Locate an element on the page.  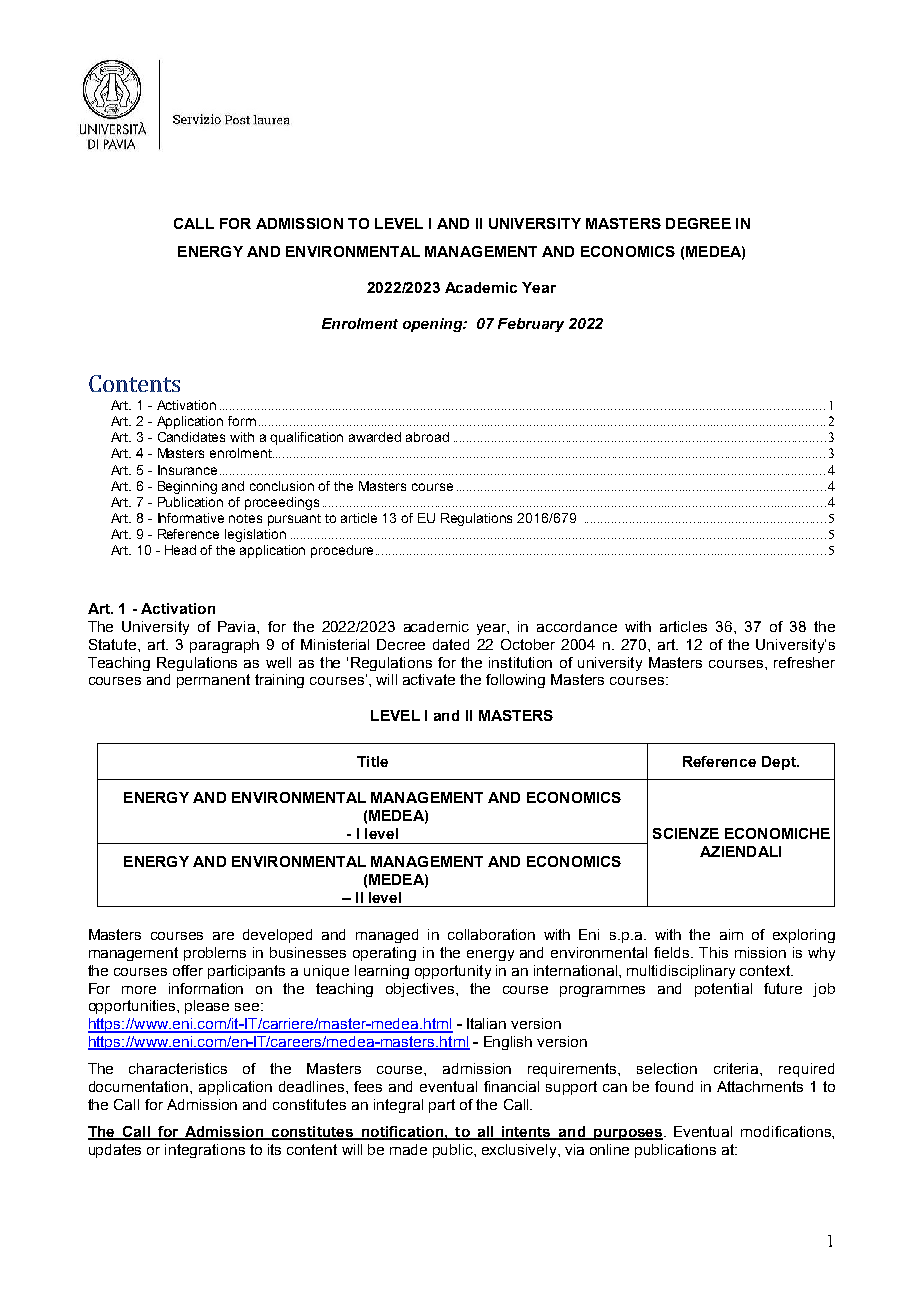
Candidates is located at coordinates (191, 437).
